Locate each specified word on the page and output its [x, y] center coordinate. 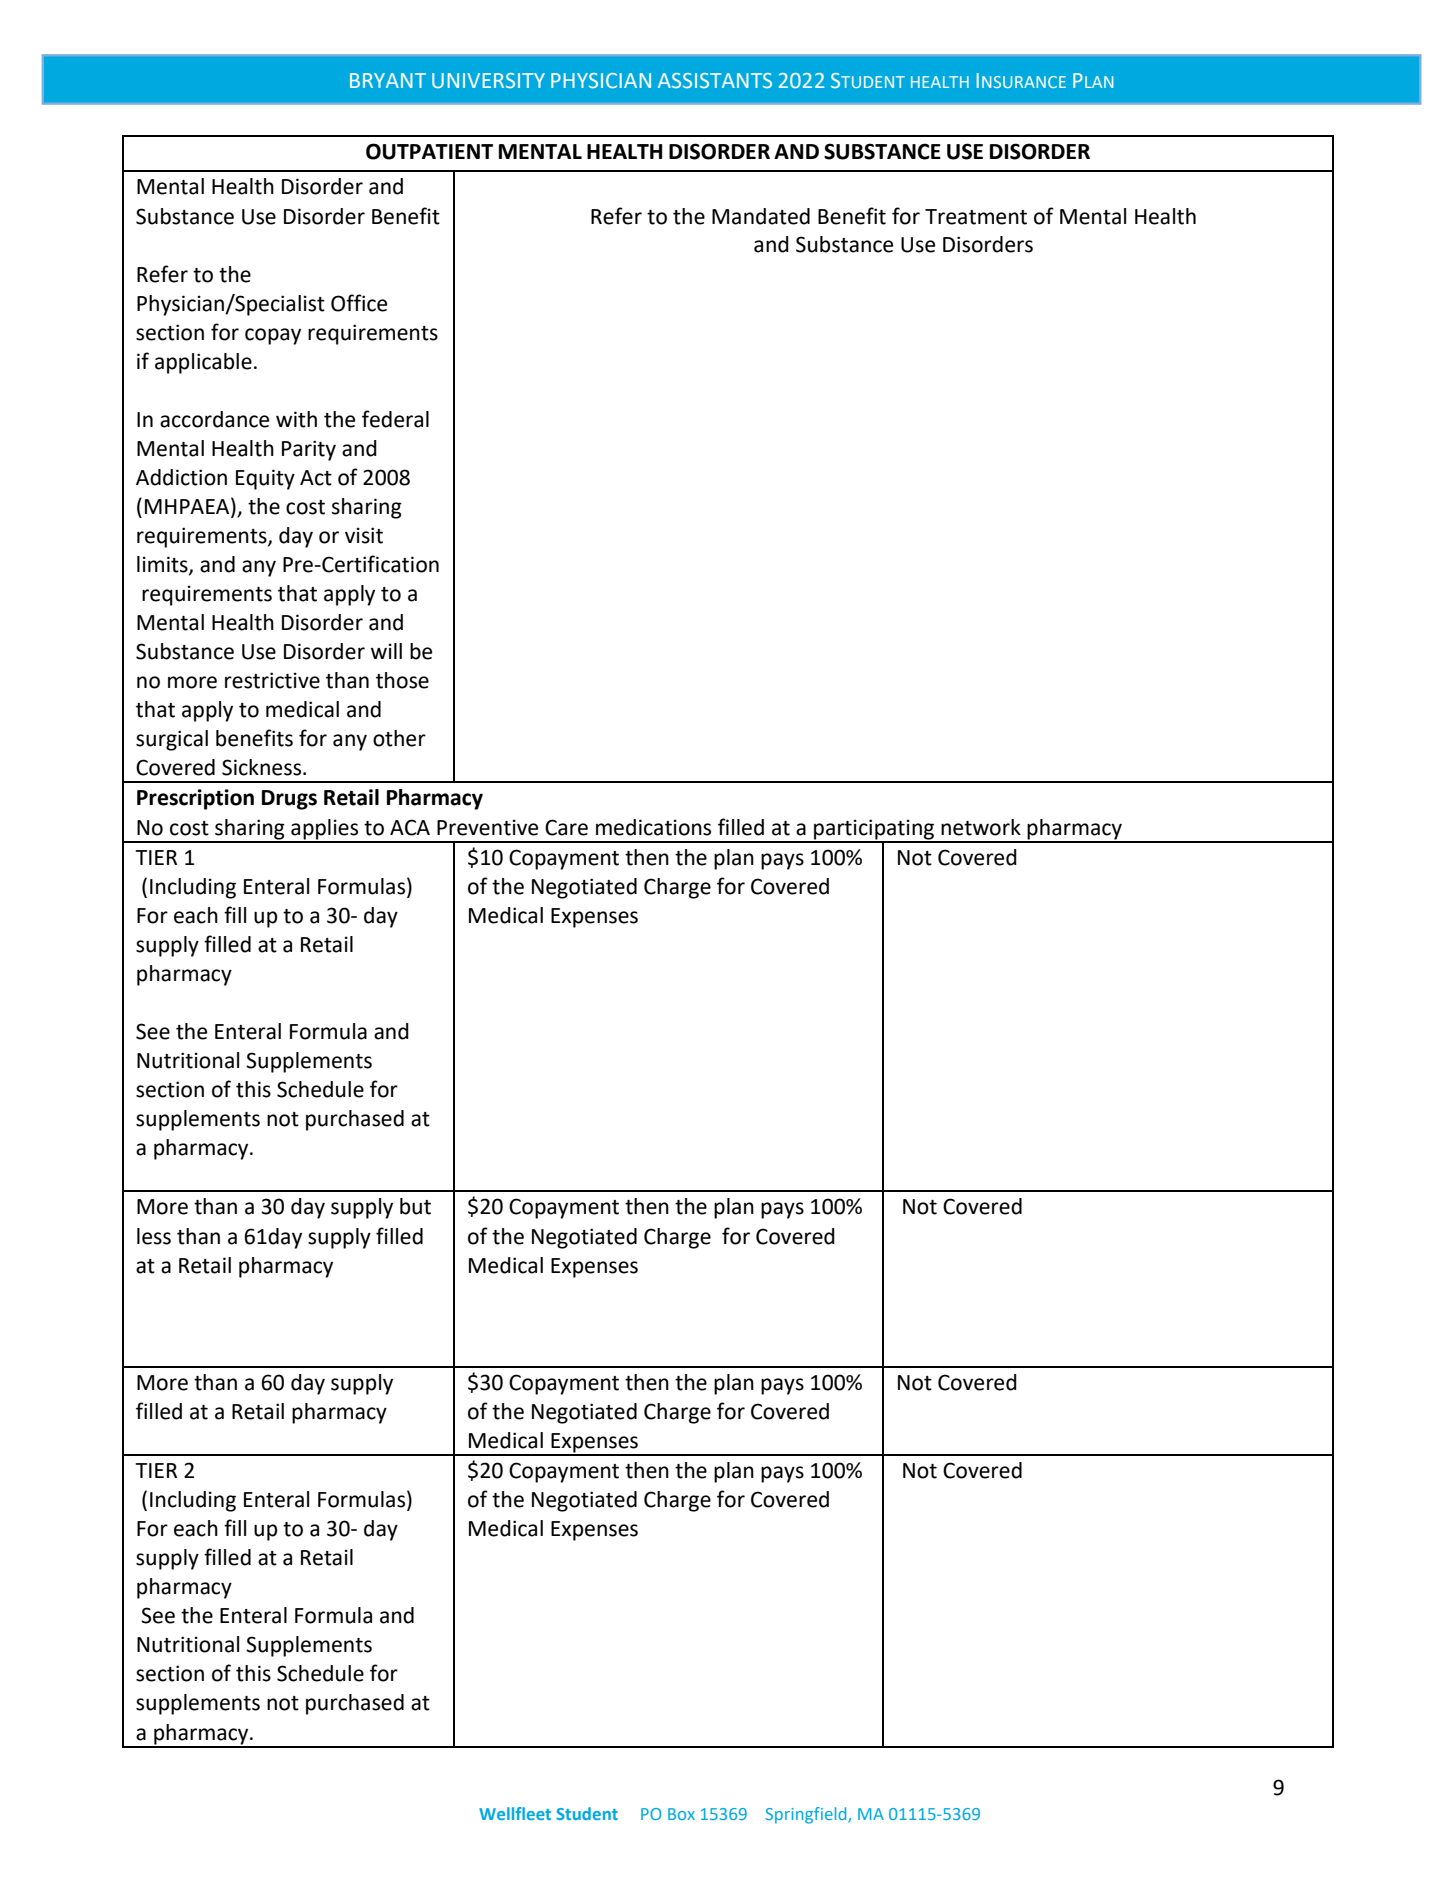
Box [681, 1814]
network [981, 827]
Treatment [976, 217]
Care [566, 827]
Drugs [289, 800]
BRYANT [388, 80]
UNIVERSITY [488, 80]
